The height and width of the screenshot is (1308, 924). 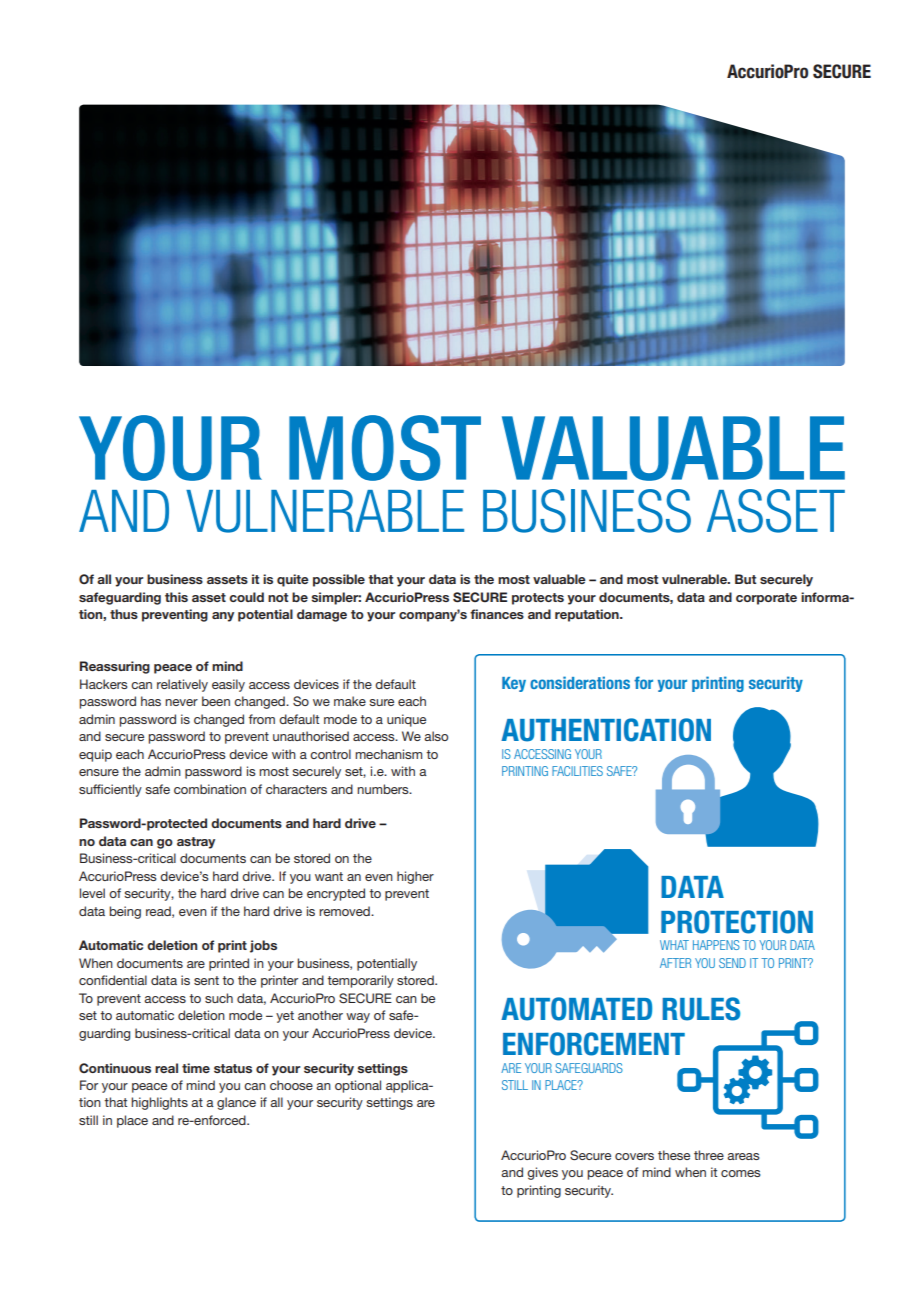 I want to click on astray, so click(x=196, y=843).
